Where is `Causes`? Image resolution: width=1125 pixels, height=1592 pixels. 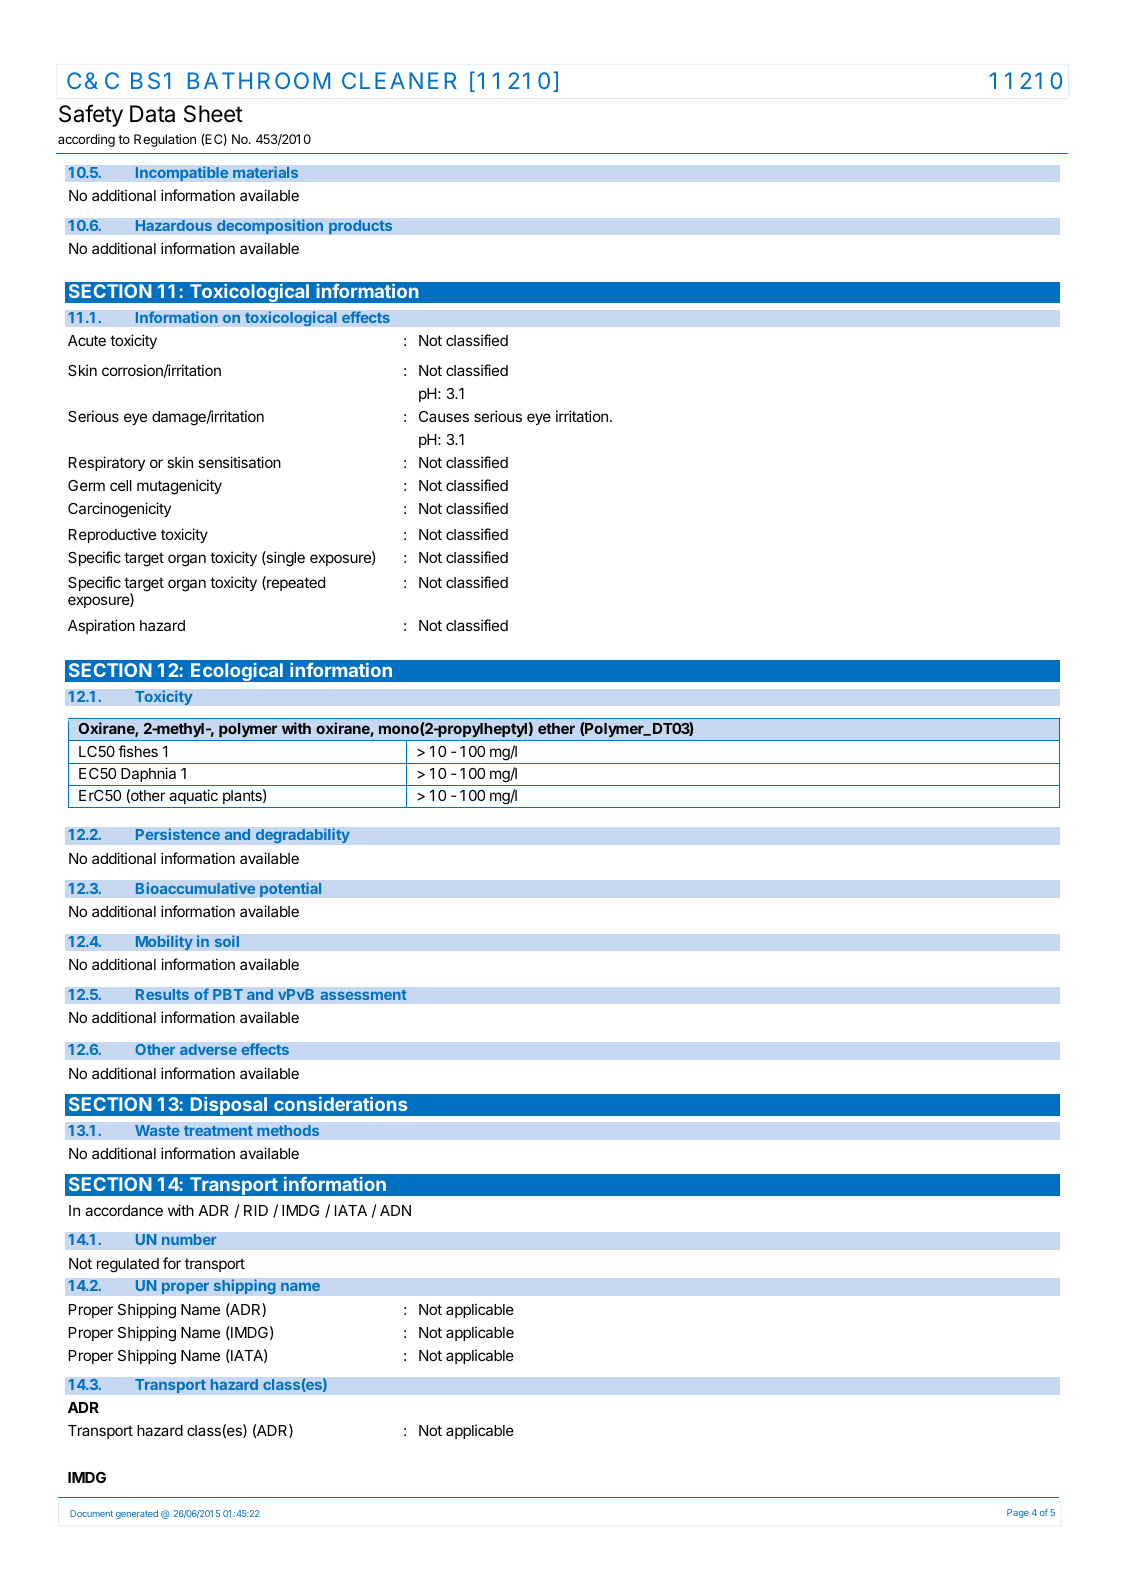 Causes is located at coordinates (444, 416).
